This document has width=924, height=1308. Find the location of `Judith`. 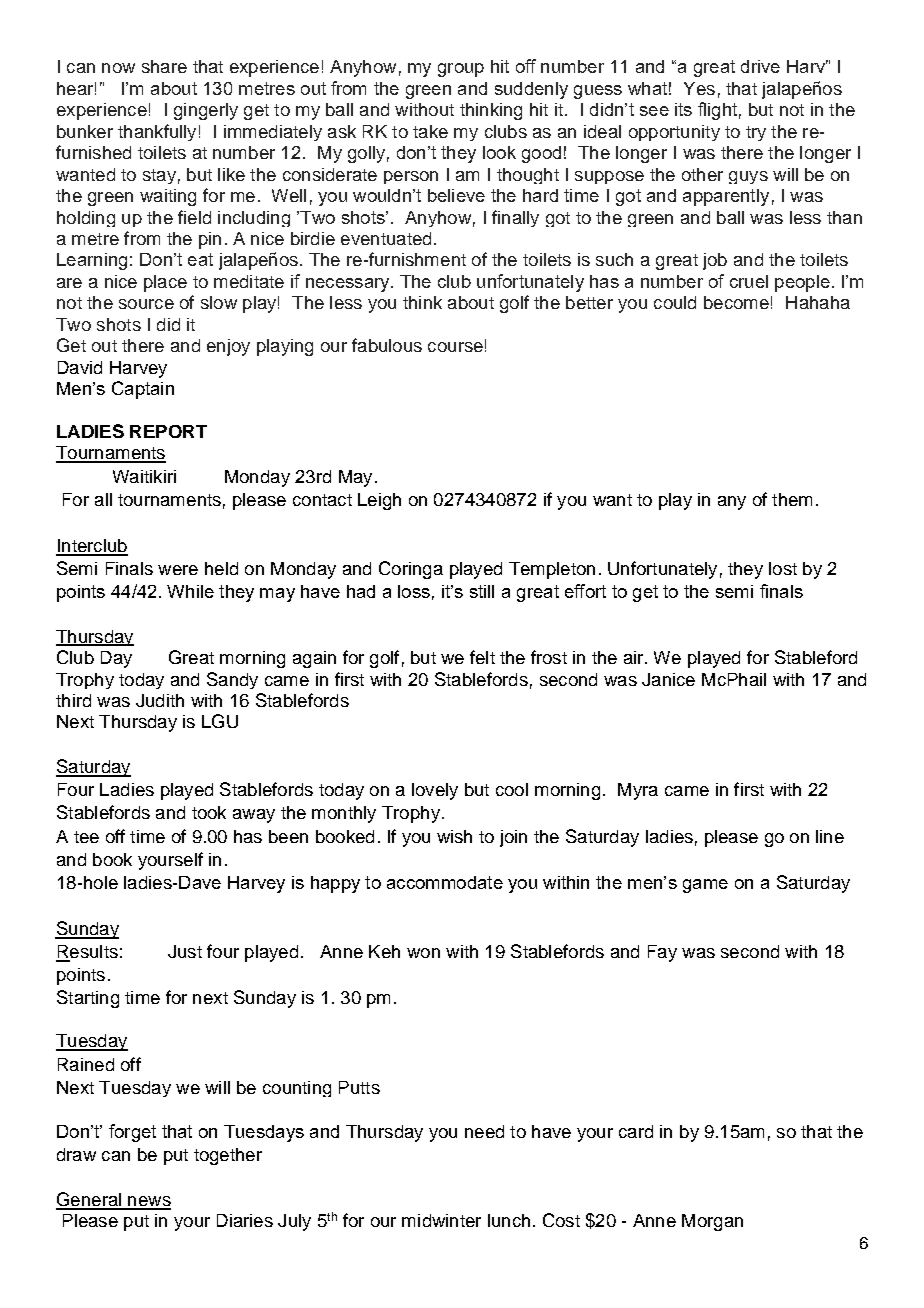

Judith is located at coordinates (160, 700).
